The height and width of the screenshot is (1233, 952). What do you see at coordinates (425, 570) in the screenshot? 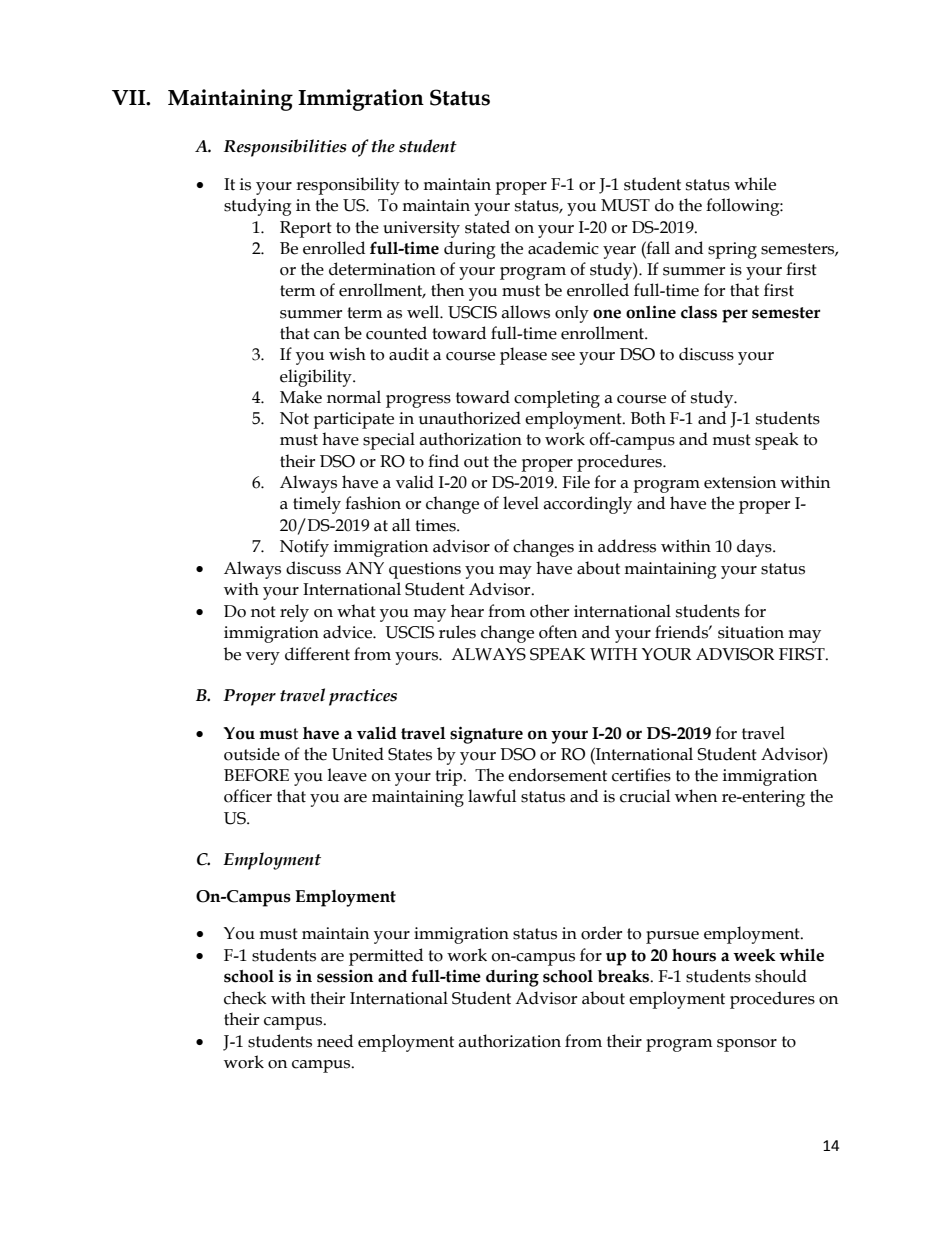
I see `questions` at bounding box center [425, 570].
